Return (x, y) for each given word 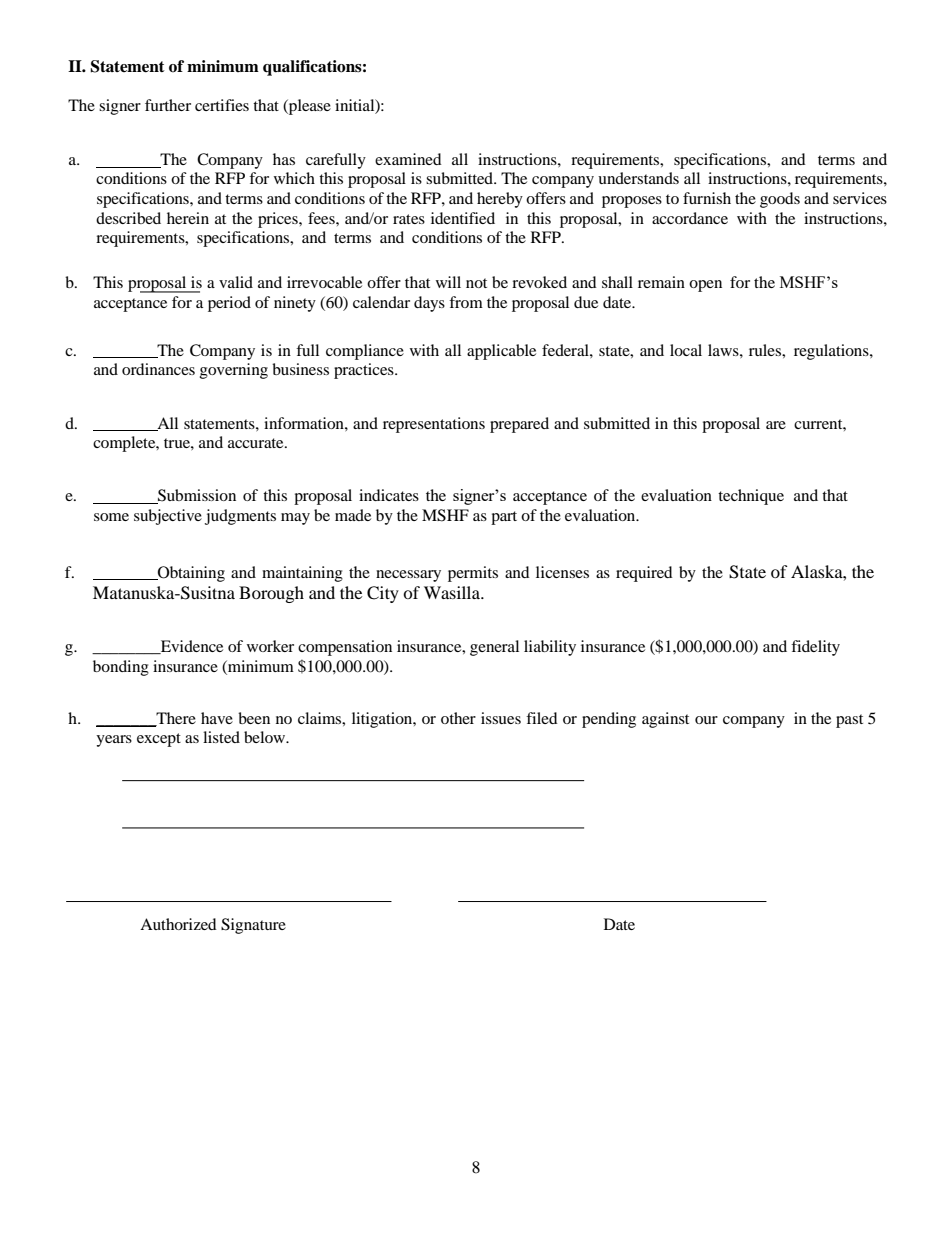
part (504, 518)
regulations (832, 352)
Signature (253, 926)
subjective (168, 517)
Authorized (178, 924)
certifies (222, 105)
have (217, 718)
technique (751, 497)
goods (780, 200)
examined (408, 159)
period (229, 304)
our (706, 720)
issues (501, 718)
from (466, 302)
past (849, 721)
